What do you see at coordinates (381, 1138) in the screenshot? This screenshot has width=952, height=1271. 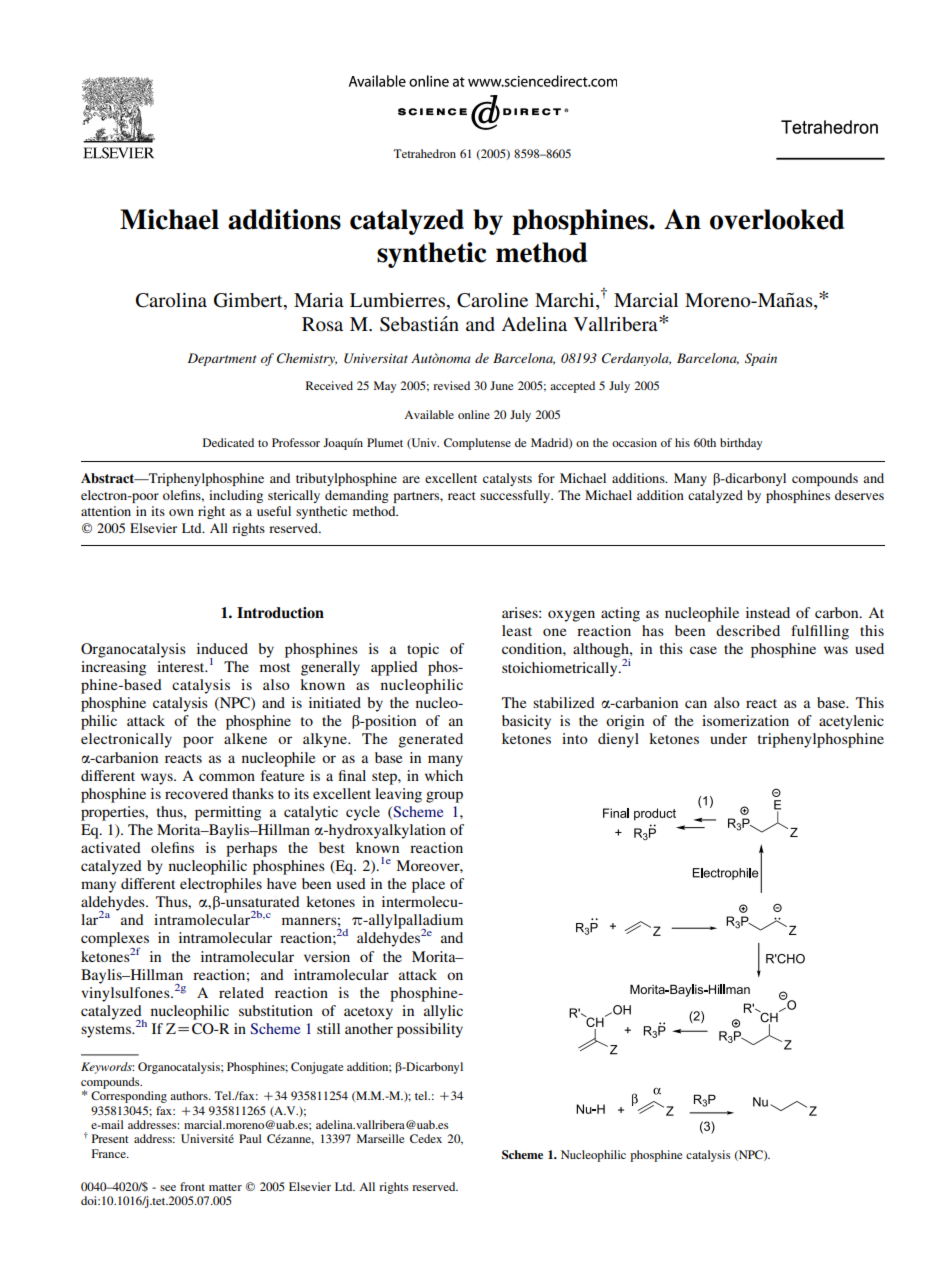 I see `Marseille` at bounding box center [381, 1138].
